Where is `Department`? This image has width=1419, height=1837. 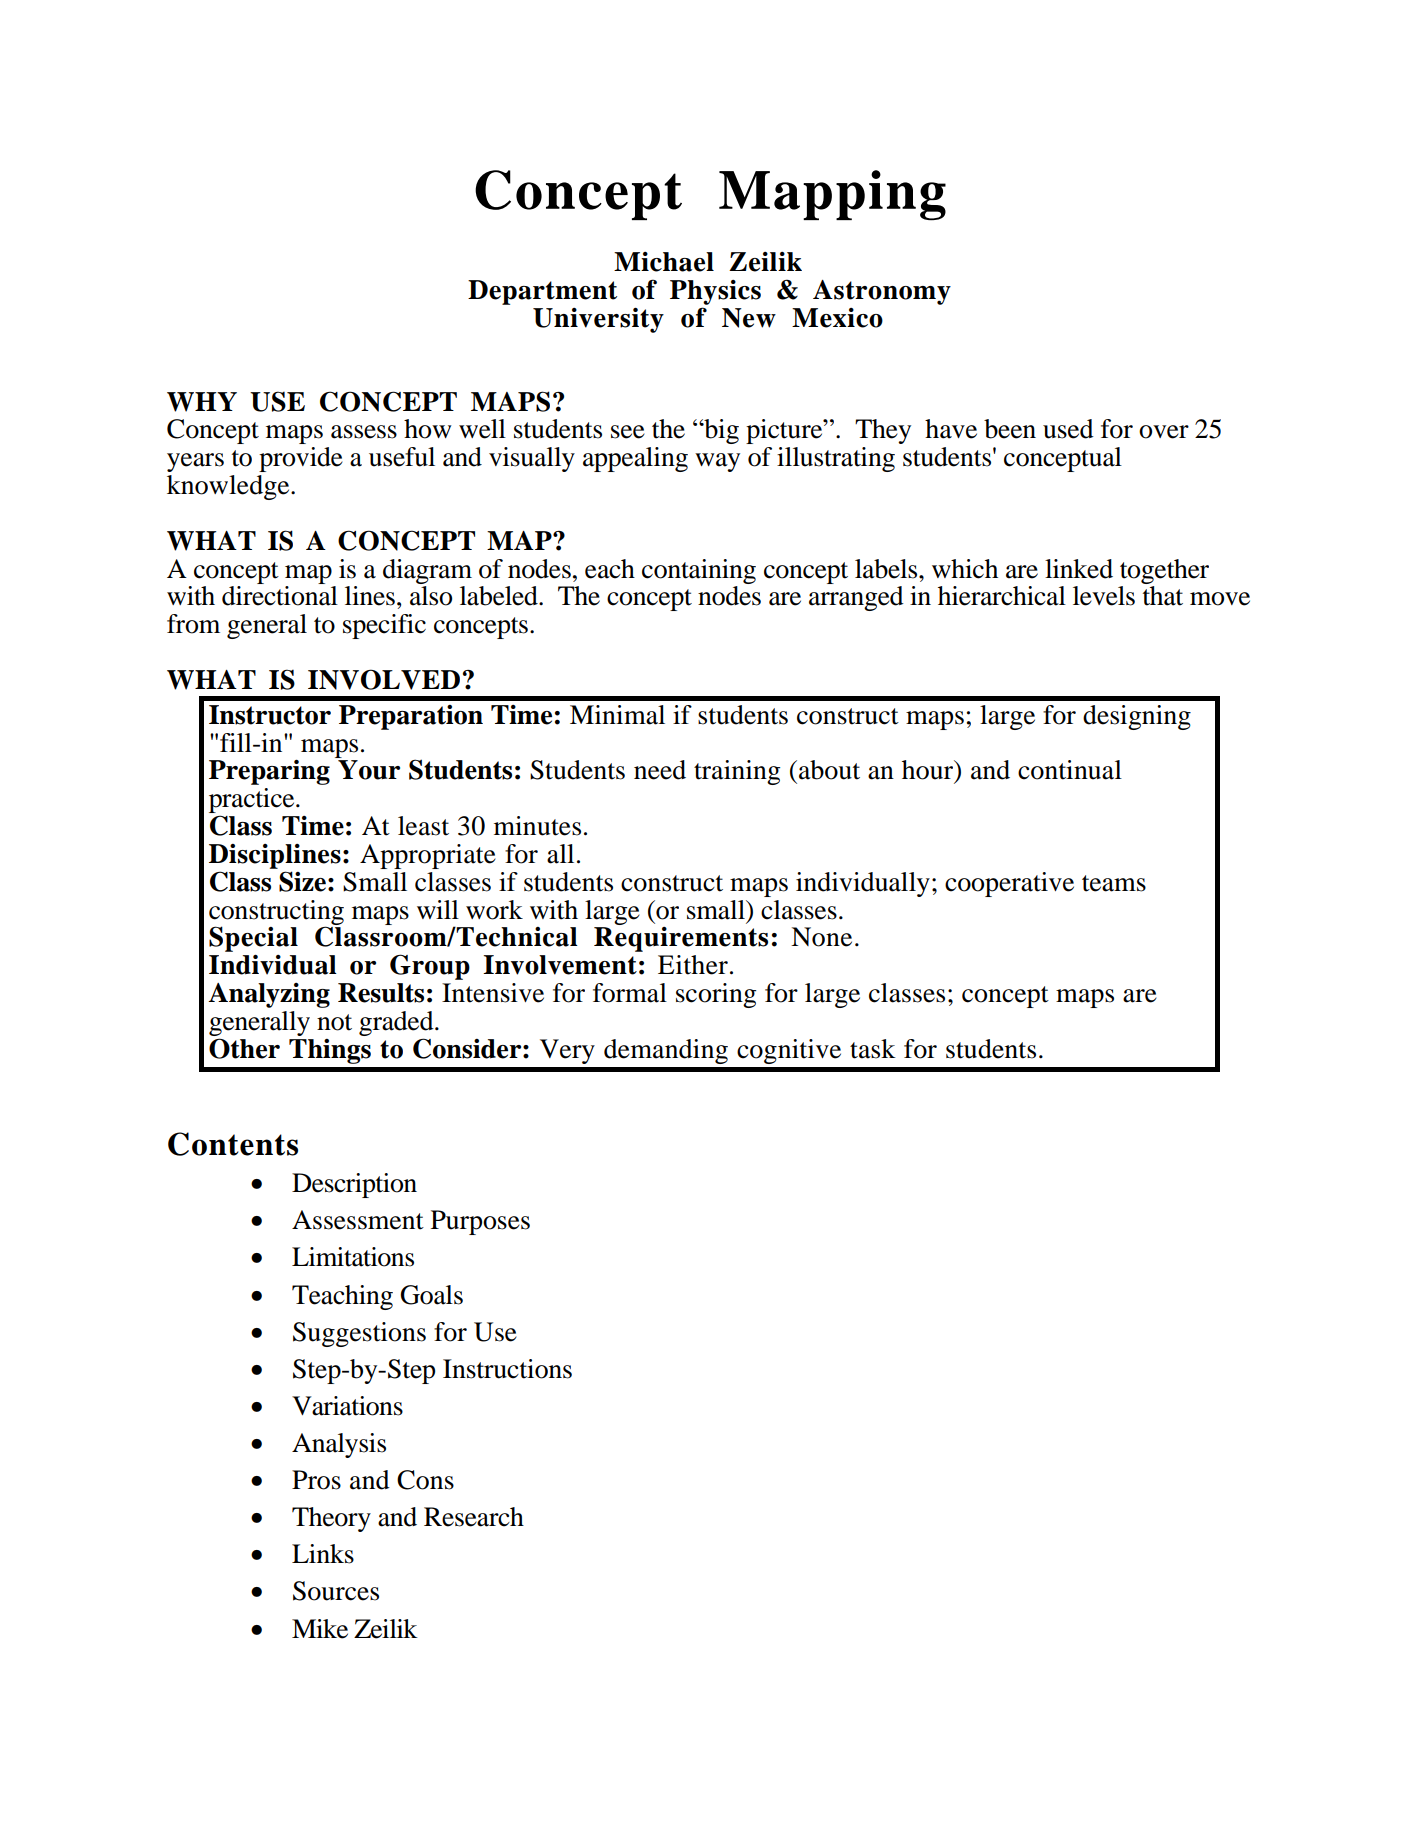
Department is located at coordinates (542, 292).
